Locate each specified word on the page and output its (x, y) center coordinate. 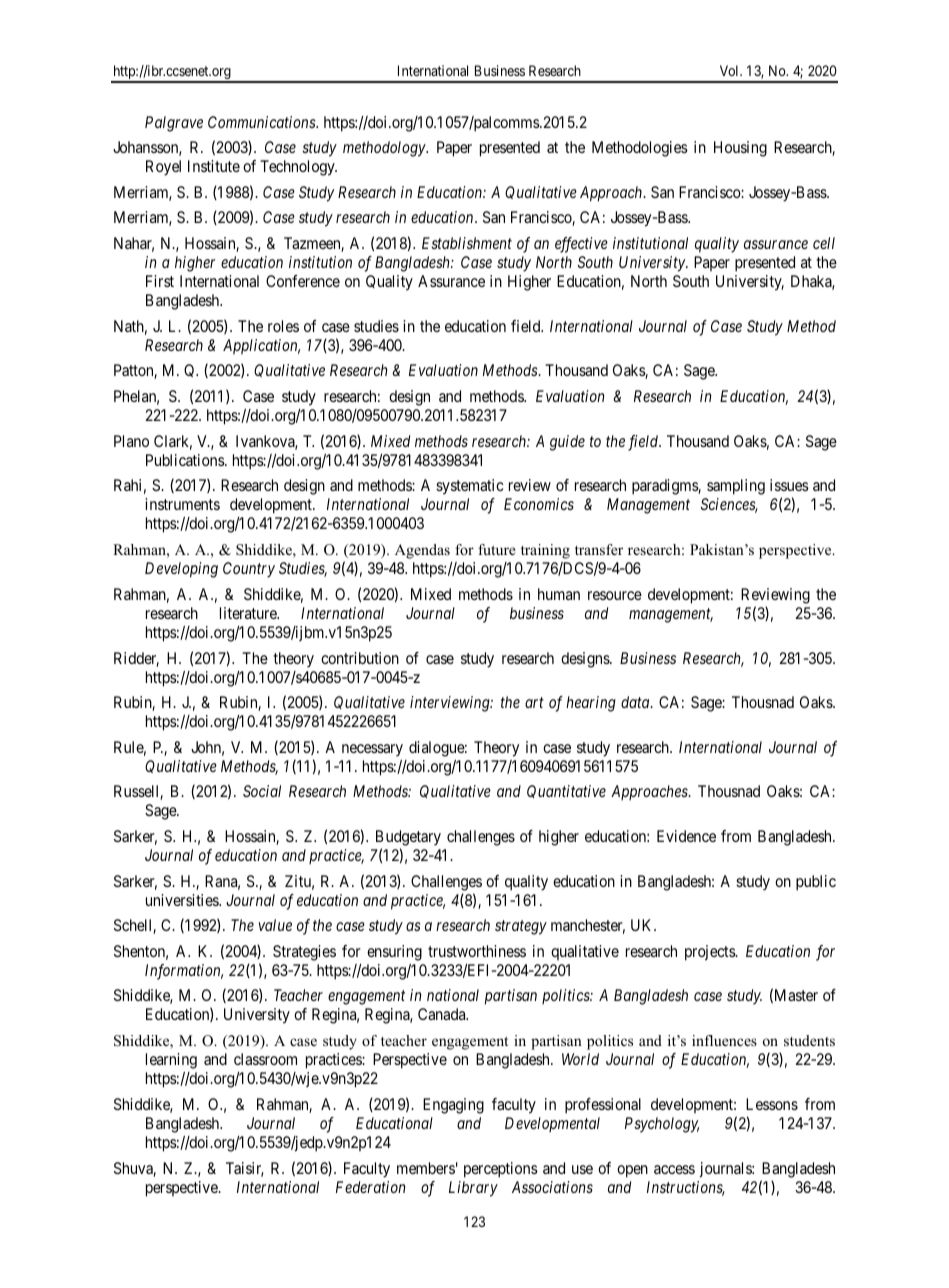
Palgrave (174, 124)
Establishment (467, 243)
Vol (730, 70)
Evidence (686, 836)
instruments (182, 504)
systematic (469, 487)
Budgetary (408, 838)
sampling (736, 487)
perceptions (501, 1170)
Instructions (686, 1188)
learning (171, 1061)
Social (262, 791)
